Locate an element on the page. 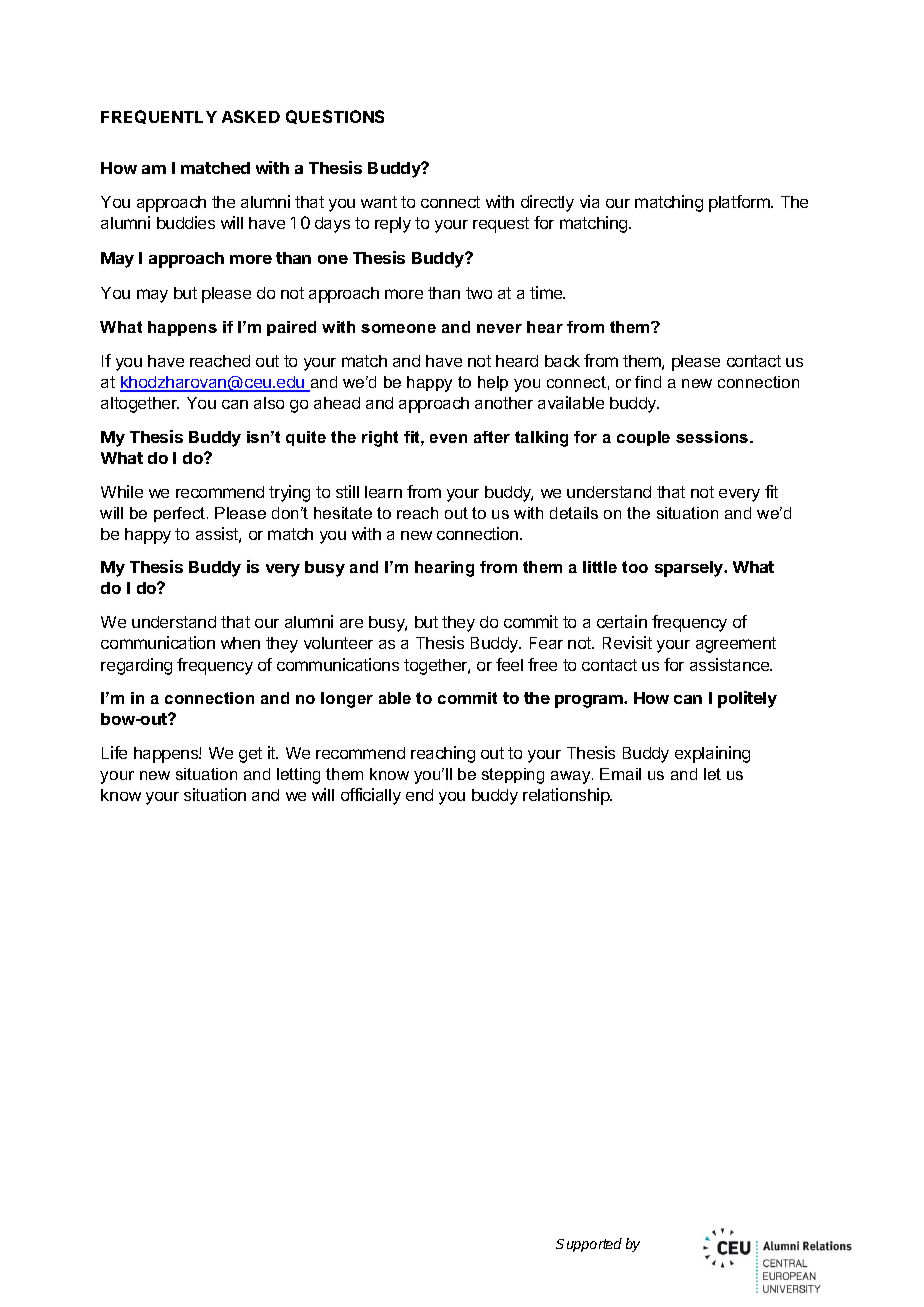 This image has width=924, height=1307. Supported is located at coordinates (589, 1245).
